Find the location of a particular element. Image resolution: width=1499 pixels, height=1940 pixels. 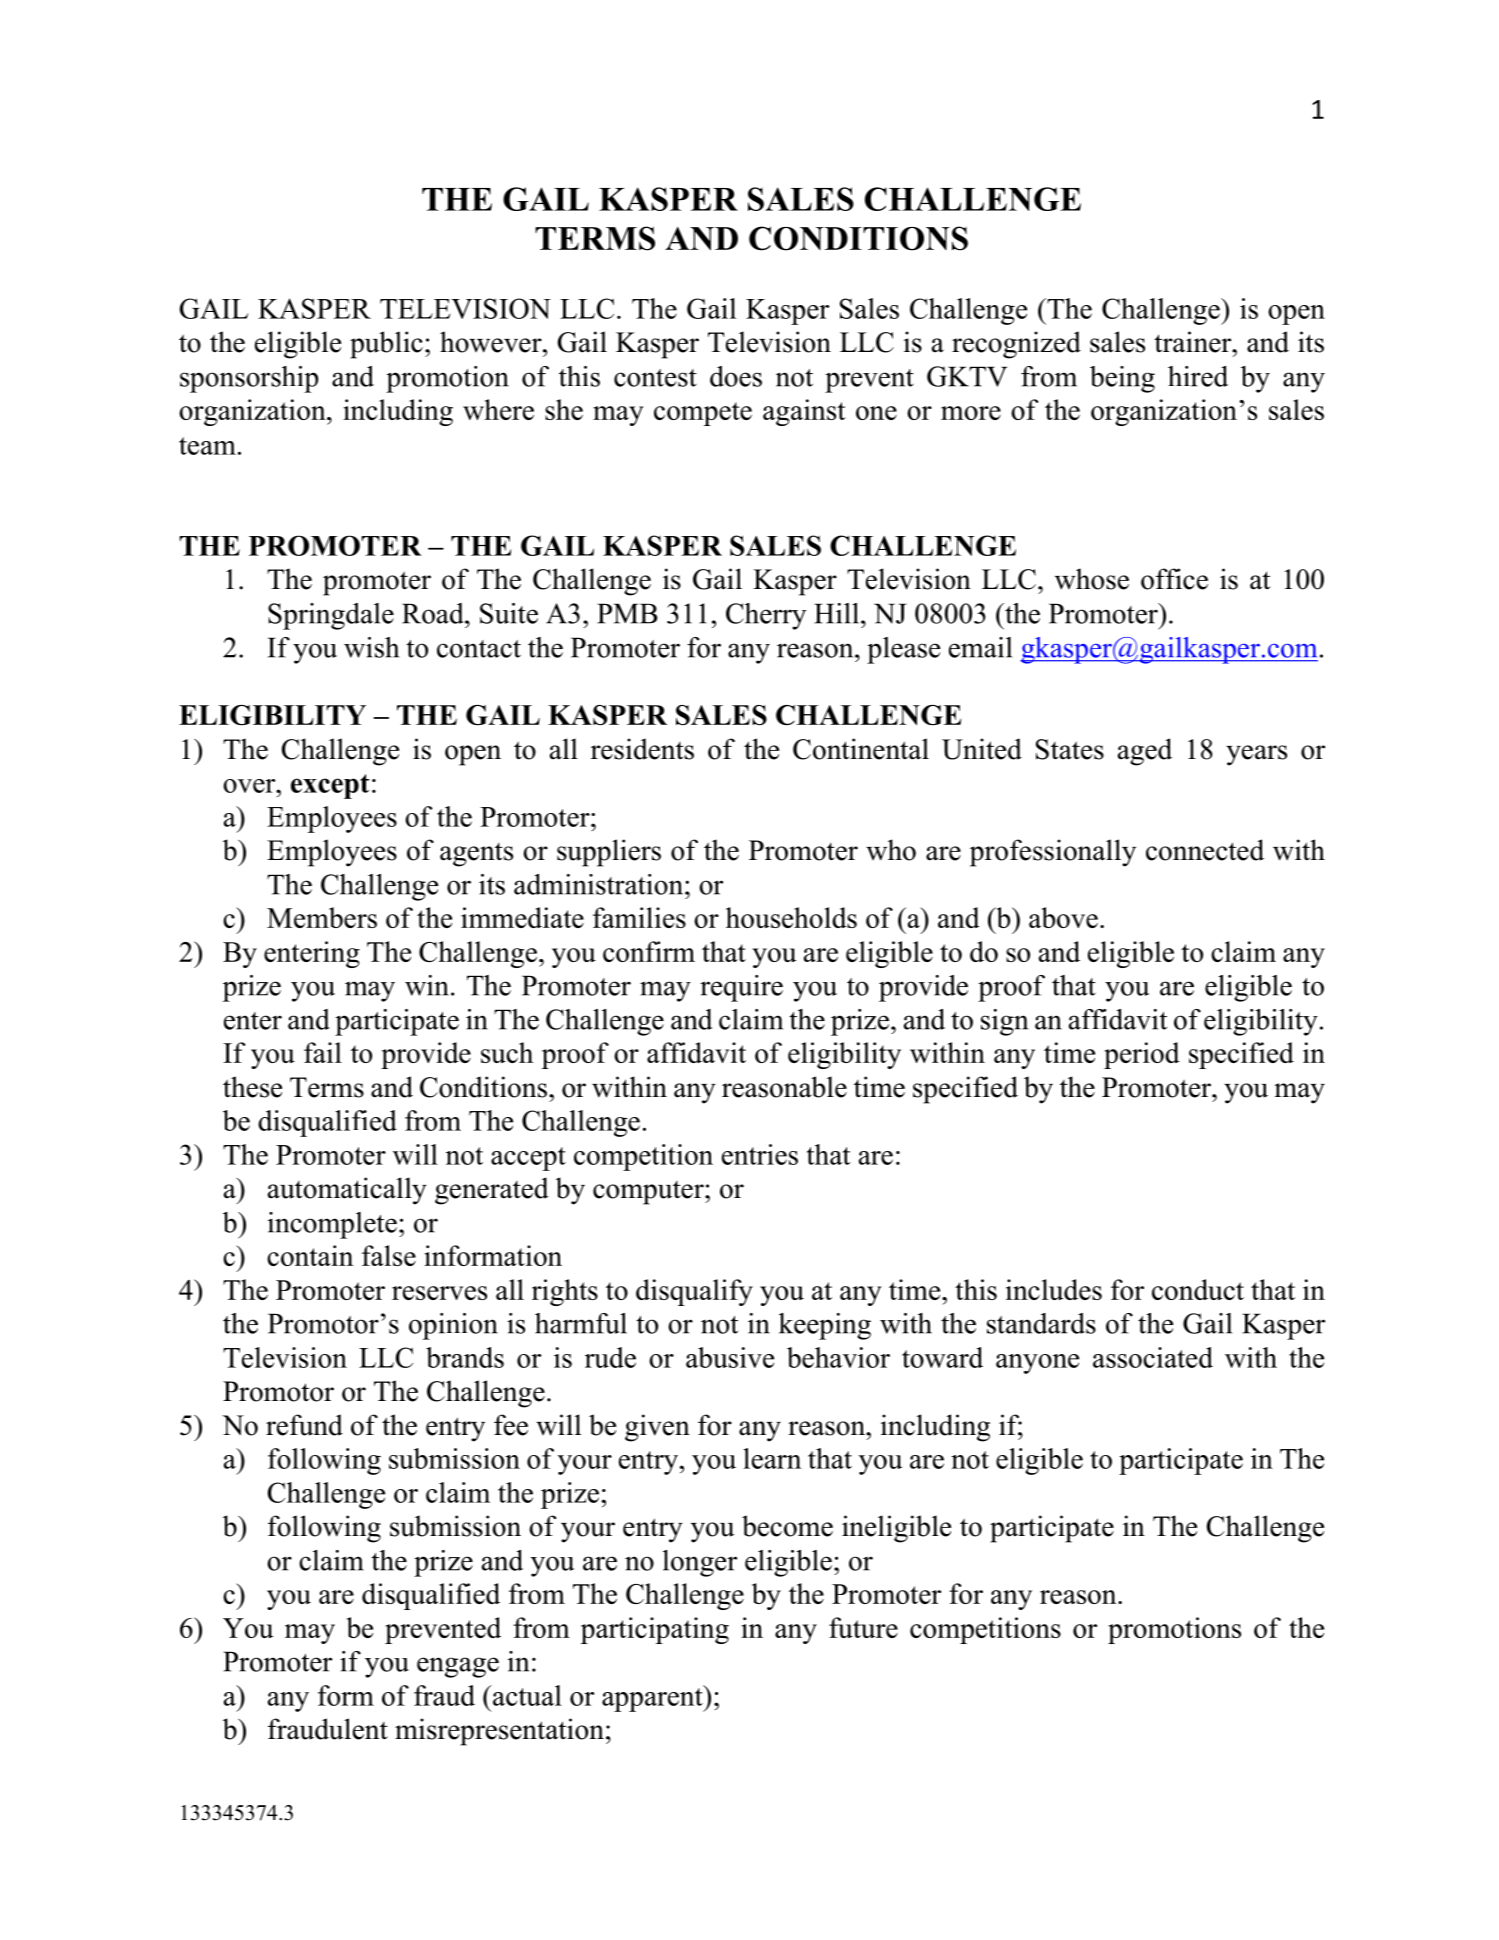

disqualify is located at coordinates (694, 1292).
